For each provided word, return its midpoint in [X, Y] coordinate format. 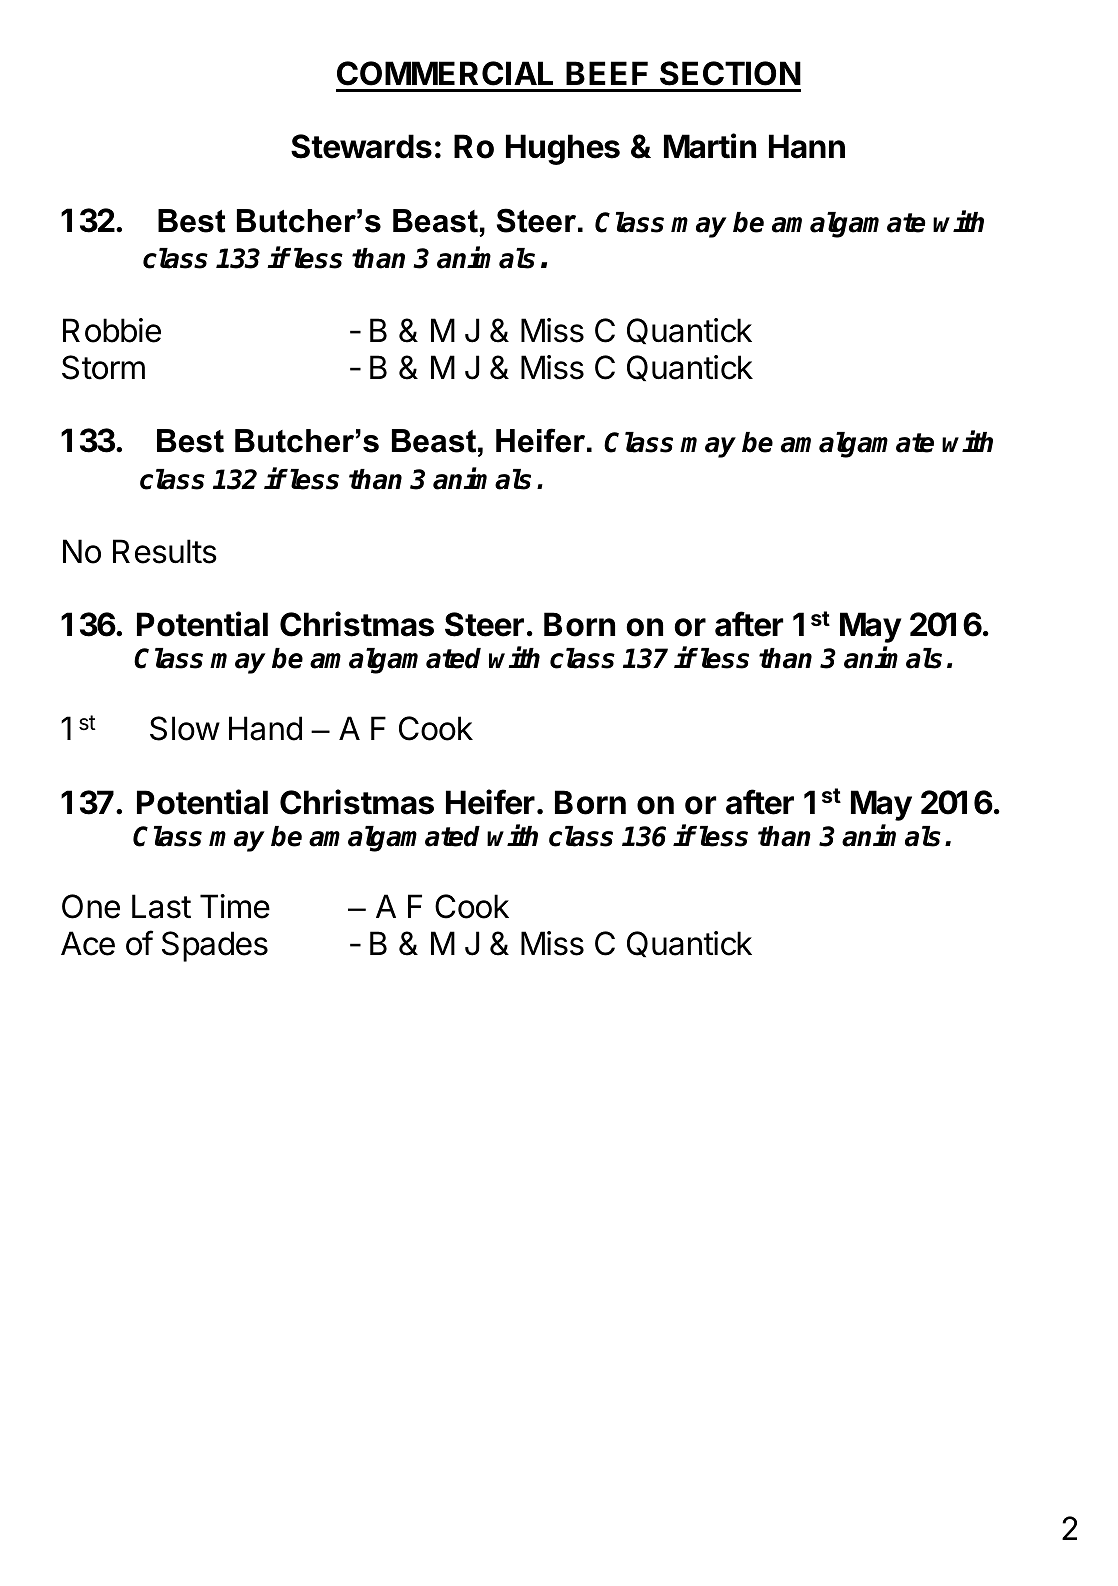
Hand [265, 728]
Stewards [361, 146]
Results [165, 551]
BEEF [607, 73]
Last [161, 906]
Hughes [563, 149]
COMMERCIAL [445, 73]
